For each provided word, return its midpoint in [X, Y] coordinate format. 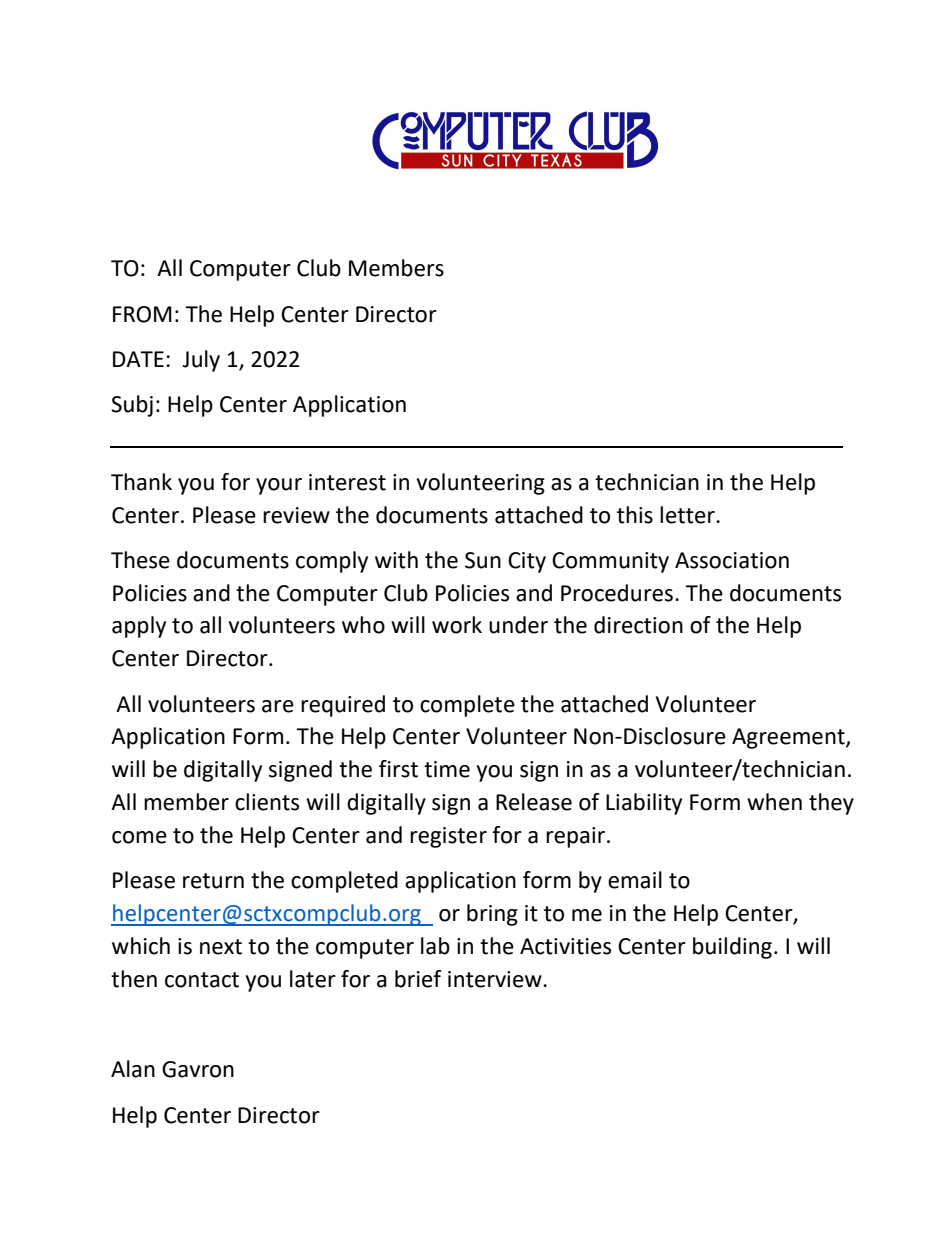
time [447, 769]
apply [139, 627]
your [279, 486]
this [635, 515]
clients [267, 802]
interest [347, 482]
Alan [133, 1069]
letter [688, 515]
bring [492, 915]
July [201, 361]
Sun [483, 560]
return [213, 881]
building [732, 948]
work [457, 625]
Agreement [789, 738]
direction [638, 625]
